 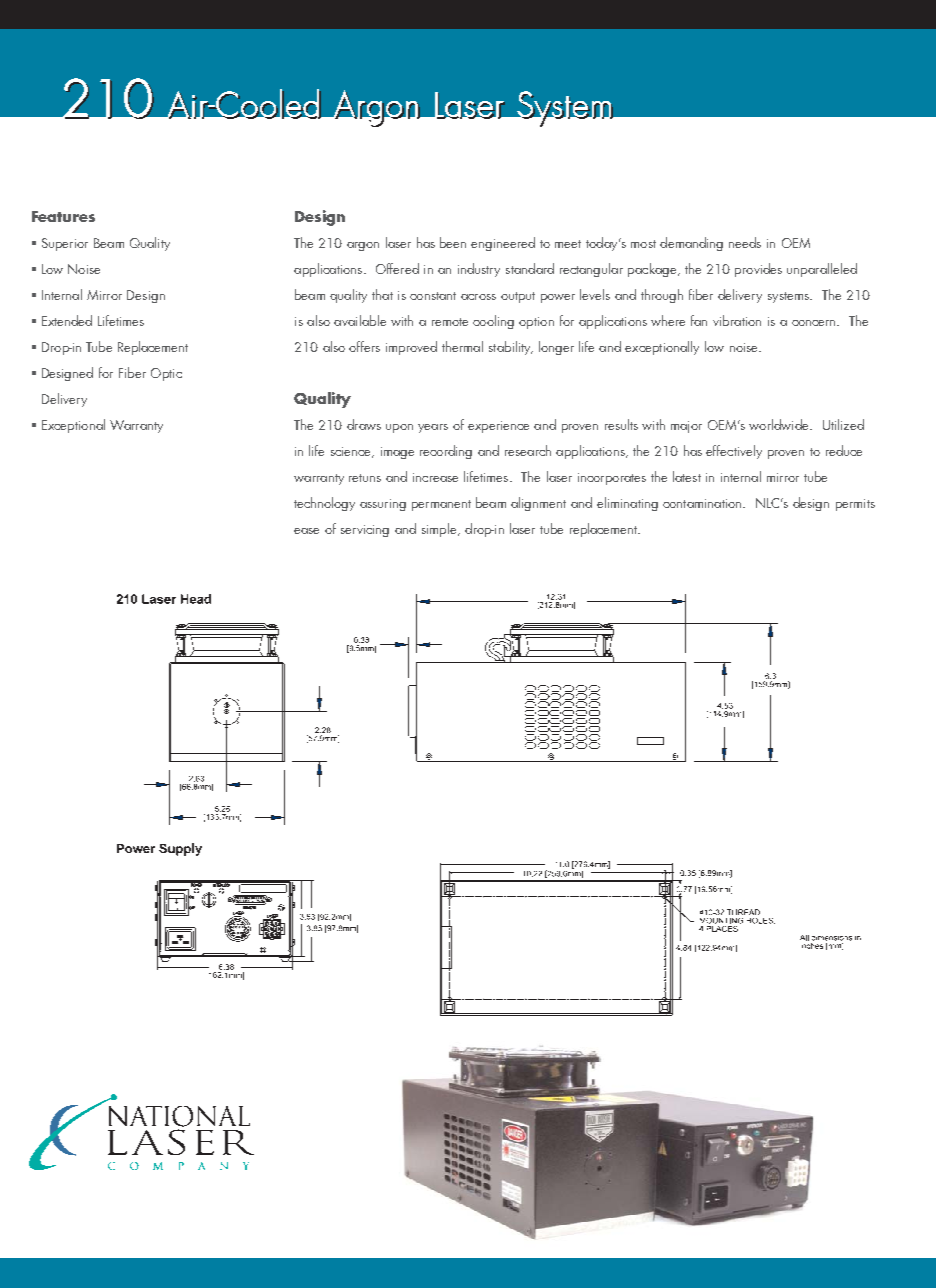 I want to click on contamination, so click(x=703, y=503).
